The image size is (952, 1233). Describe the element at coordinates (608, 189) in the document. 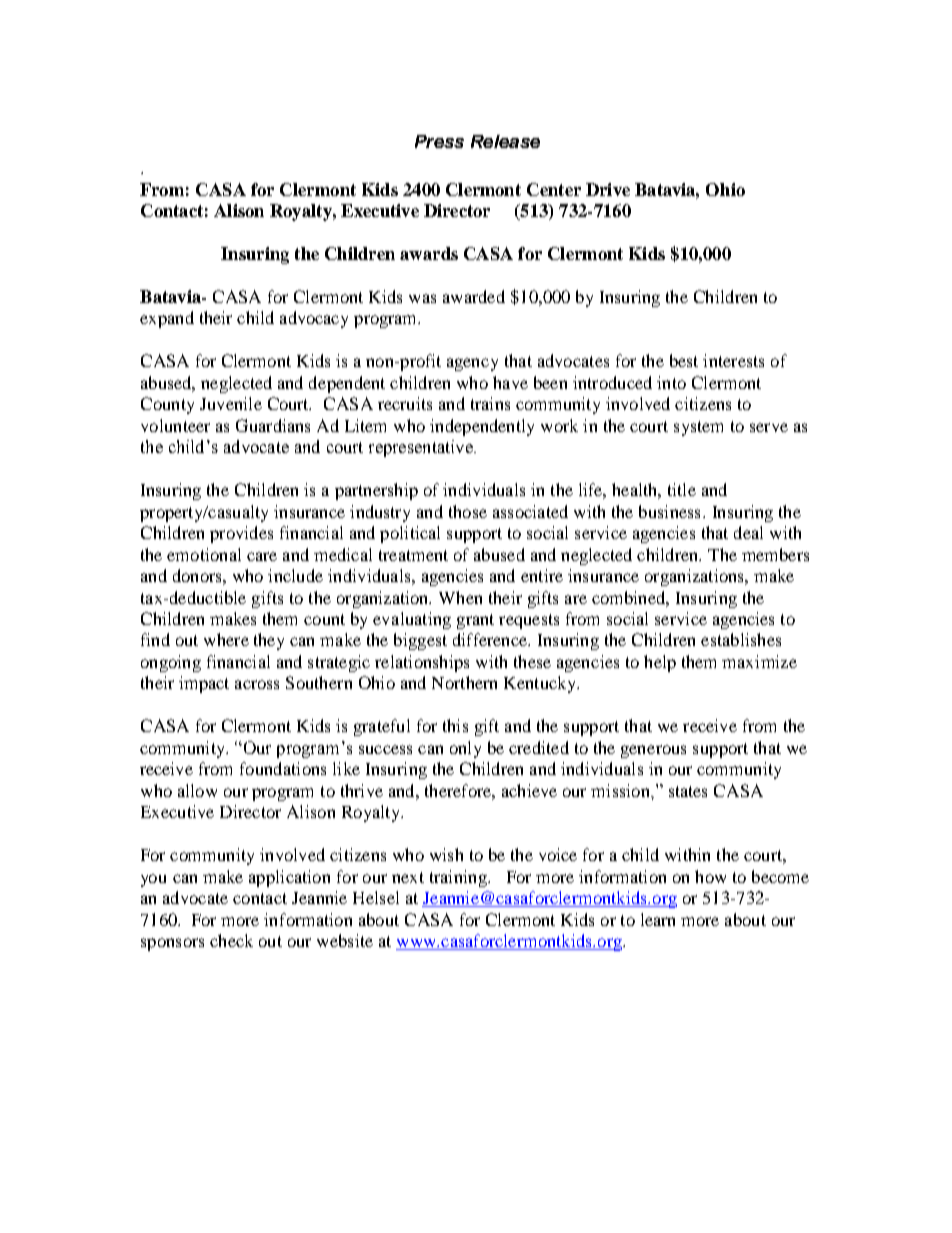

I see `Drive` at that location.
